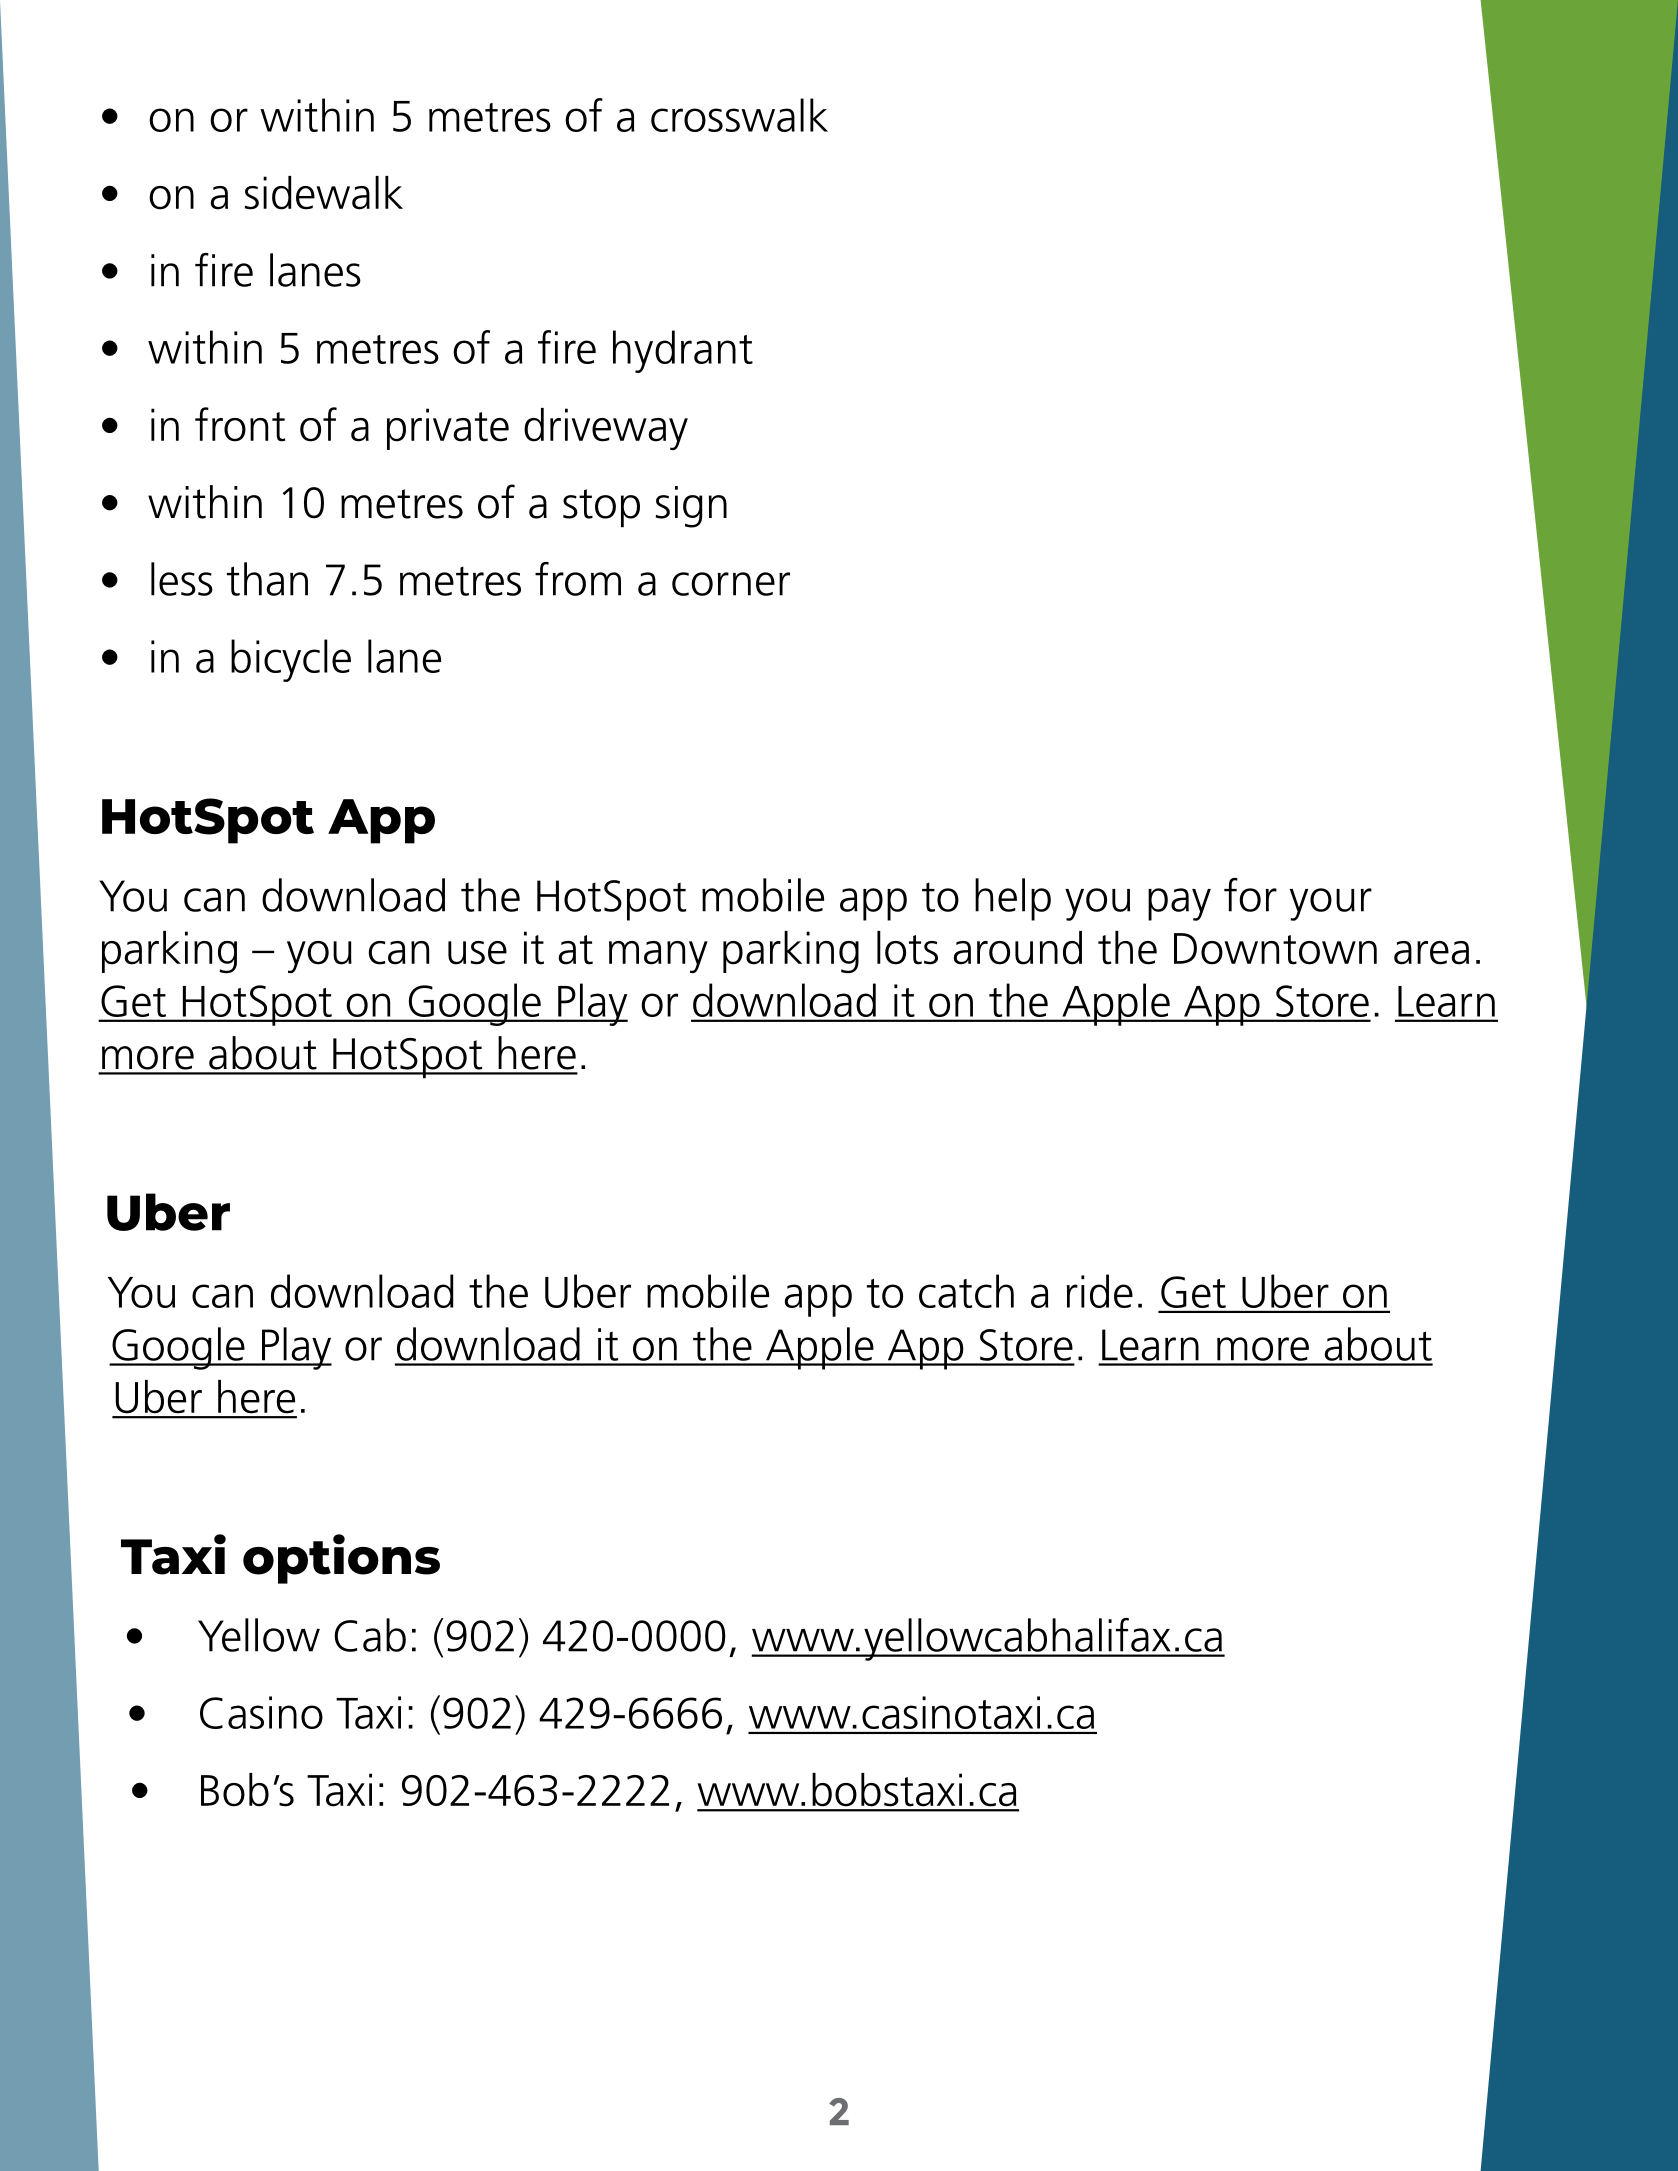  I want to click on from, so click(578, 579).
